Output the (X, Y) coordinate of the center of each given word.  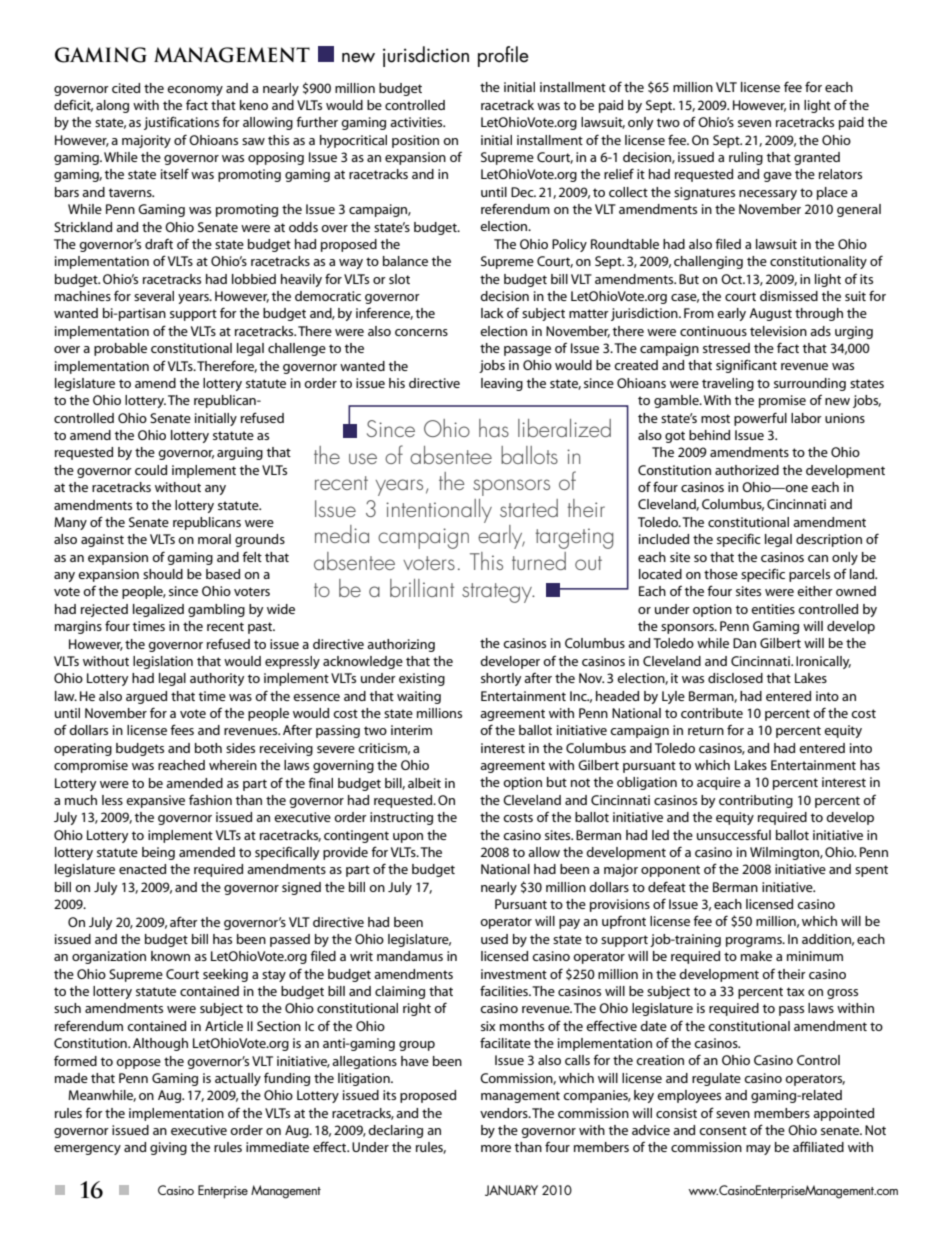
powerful (760, 419)
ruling (746, 158)
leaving (502, 384)
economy (195, 91)
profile (503, 56)
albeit (424, 783)
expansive (155, 801)
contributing (756, 801)
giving (168, 1148)
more (496, 1148)
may (758, 1150)
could (151, 470)
